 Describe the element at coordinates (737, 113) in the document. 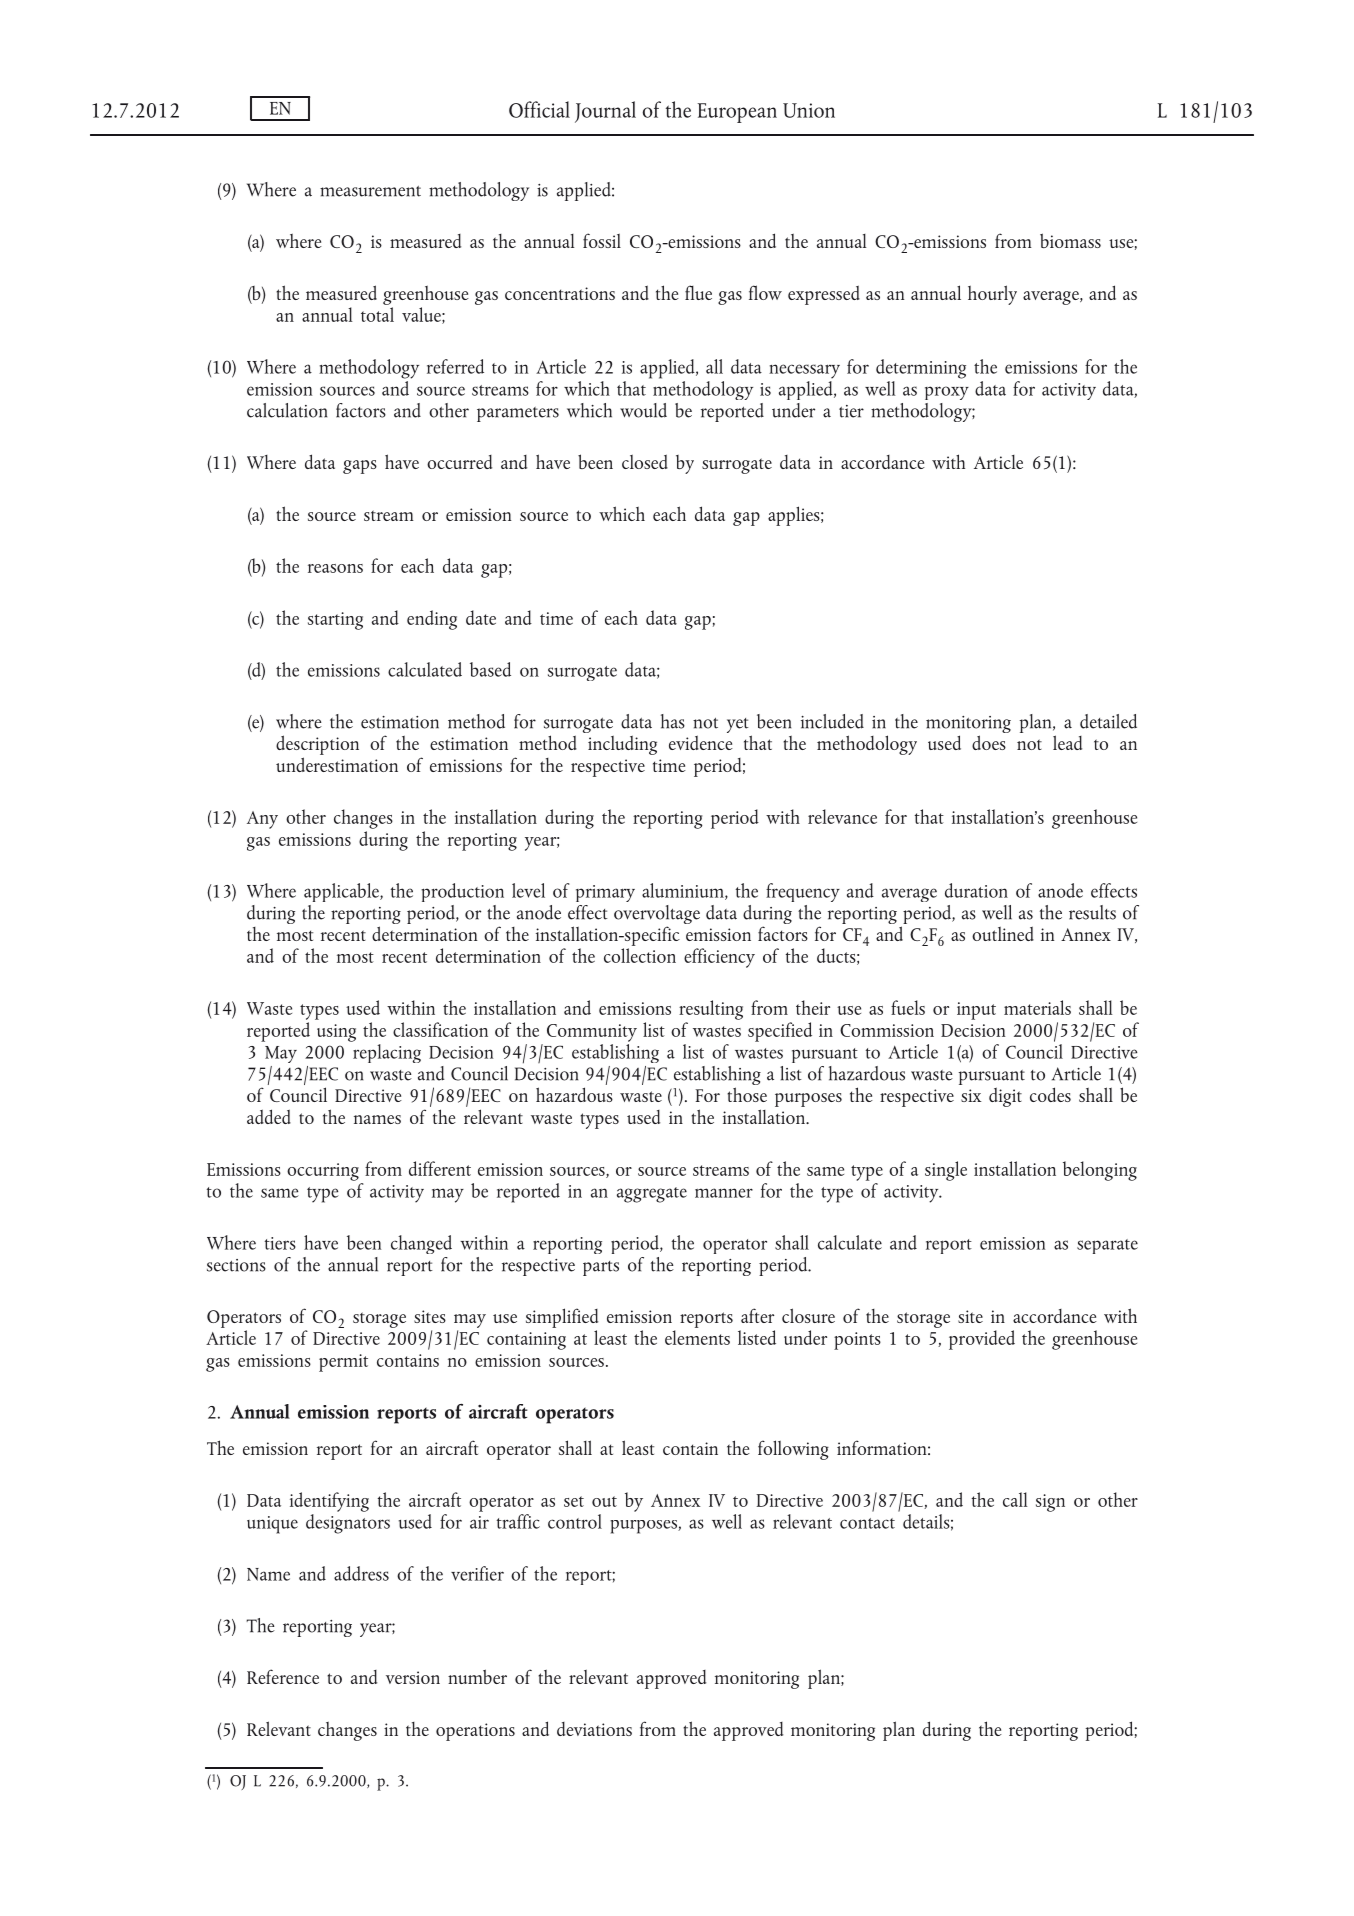

I see `European` at that location.
